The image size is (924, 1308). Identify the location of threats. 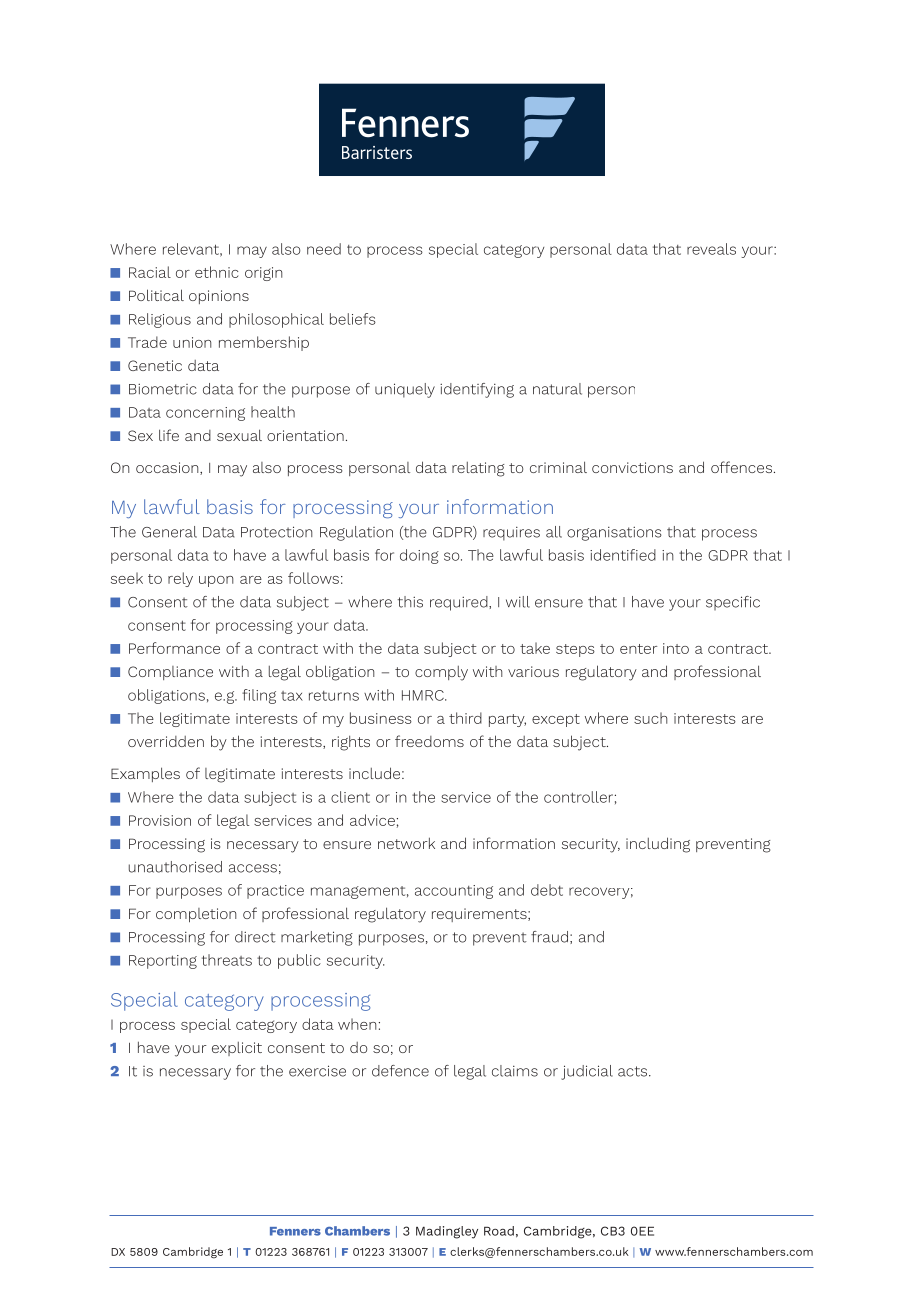
(227, 960).
